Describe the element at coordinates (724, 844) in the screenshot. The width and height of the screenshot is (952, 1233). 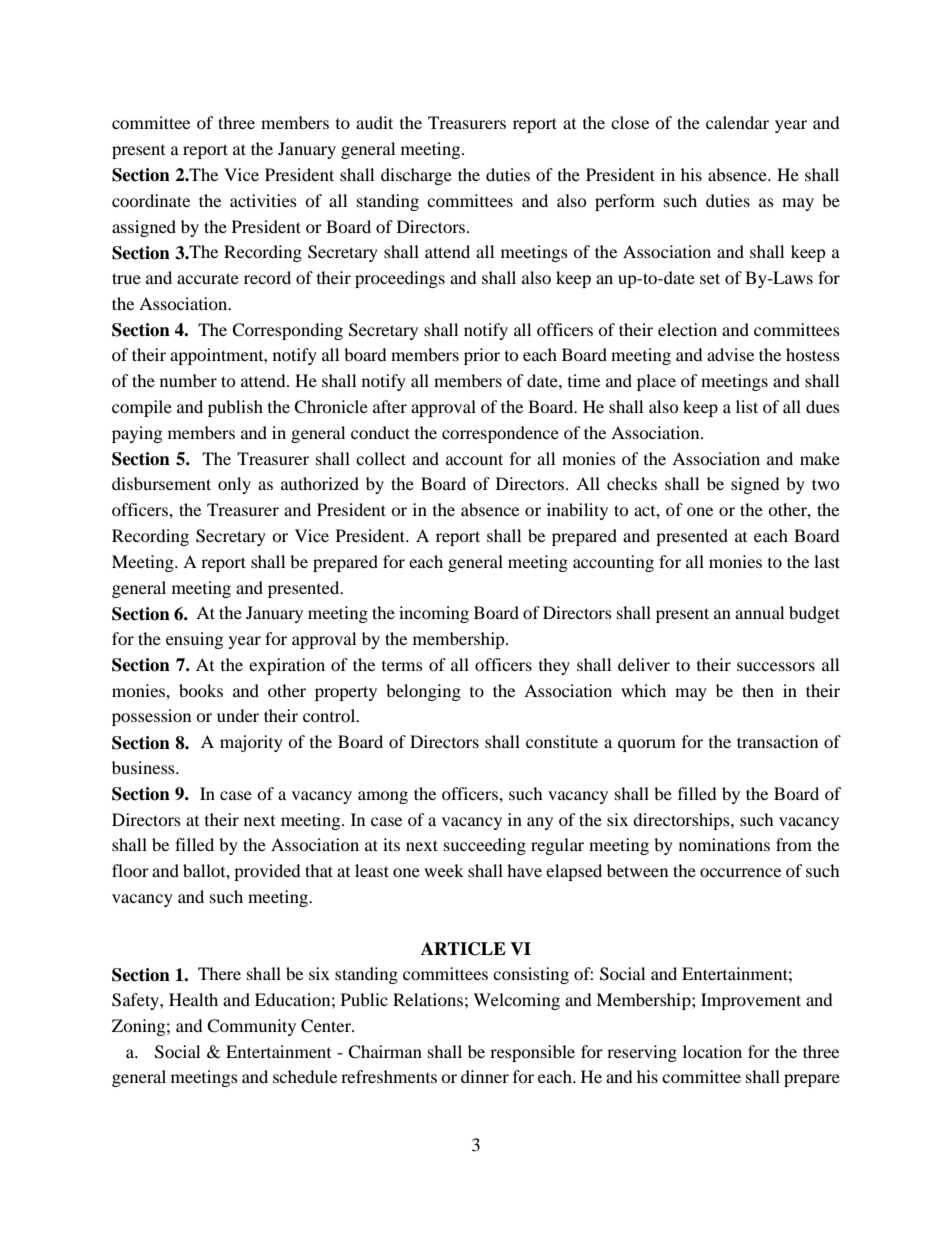
I see `nominations` at that location.
